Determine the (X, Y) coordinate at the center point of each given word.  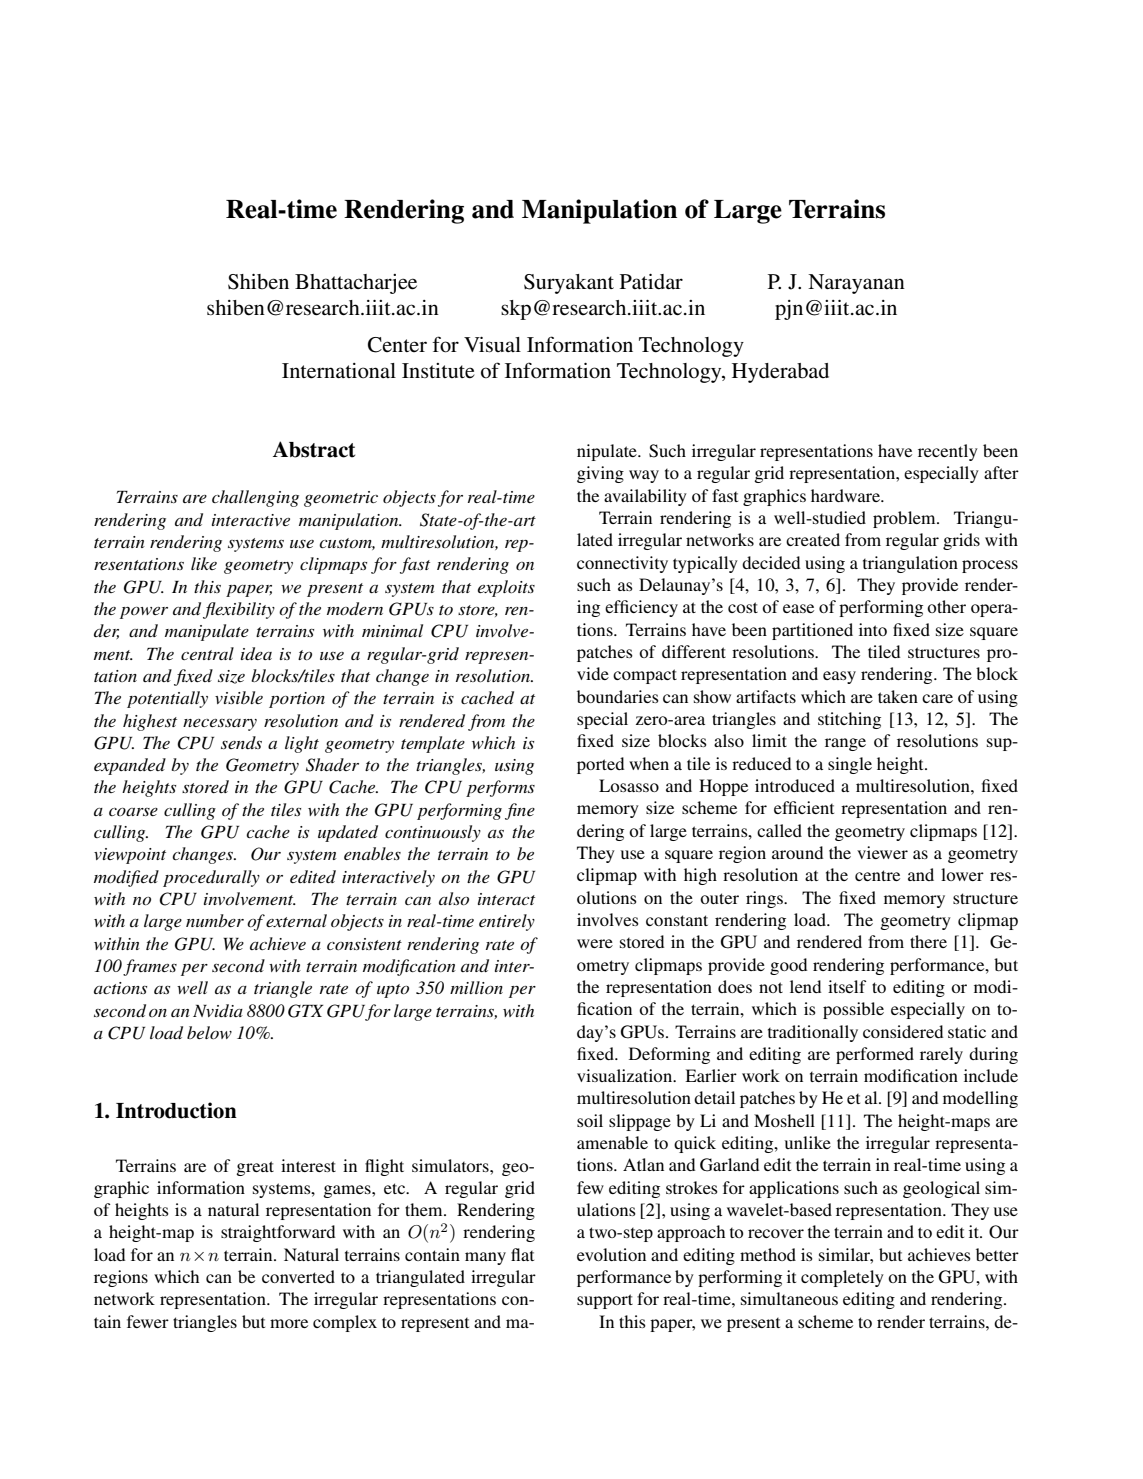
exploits (506, 588)
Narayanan (856, 284)
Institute (438, 371)
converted (298, 1276)
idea (256, 653)
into (873, 629)
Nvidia (218, 1010)
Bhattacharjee (356, 284)
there (928, 941)
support (605, 1301)
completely (842, 1278)
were (595, 943)
